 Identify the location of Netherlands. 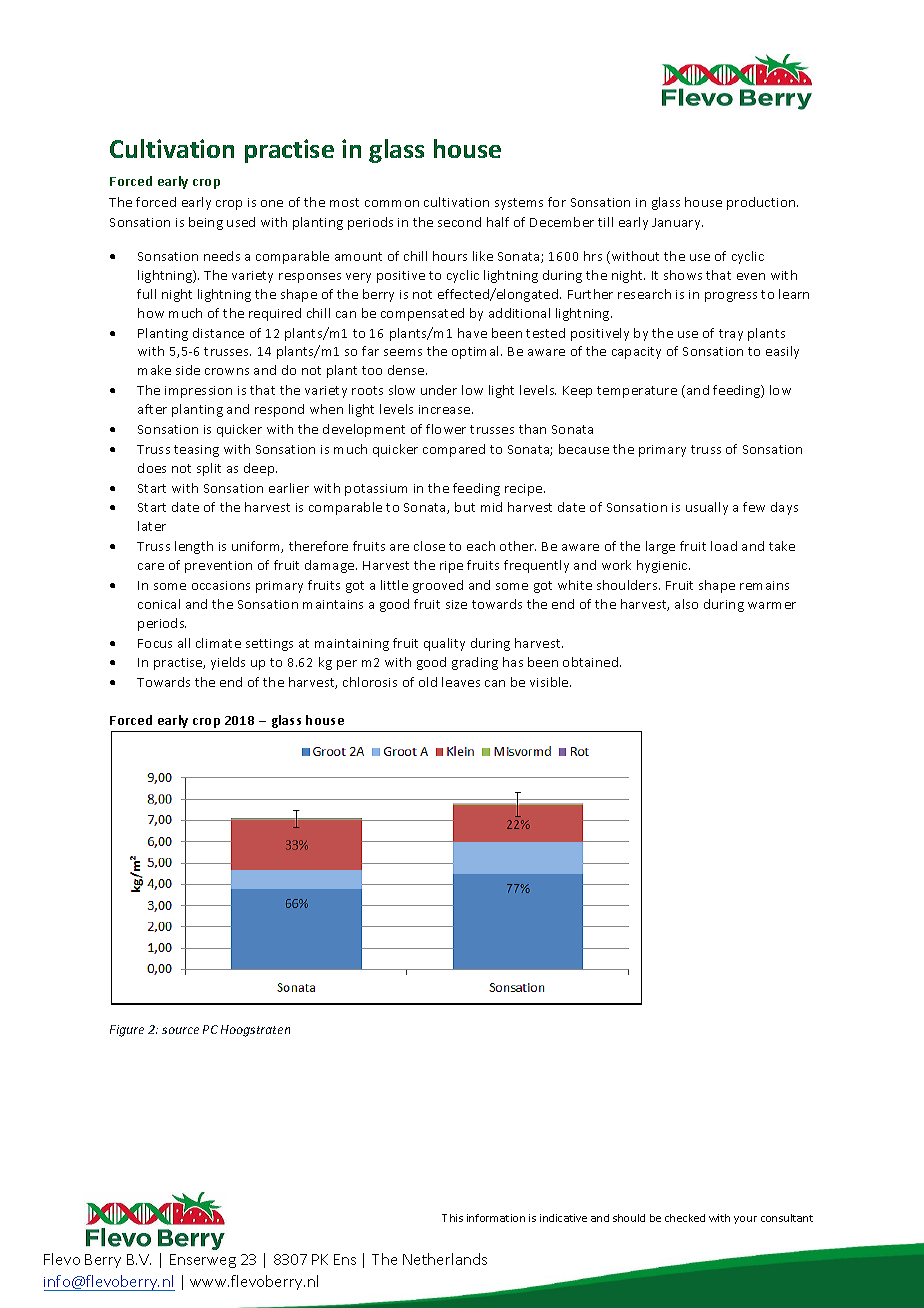
(445, 1259).
